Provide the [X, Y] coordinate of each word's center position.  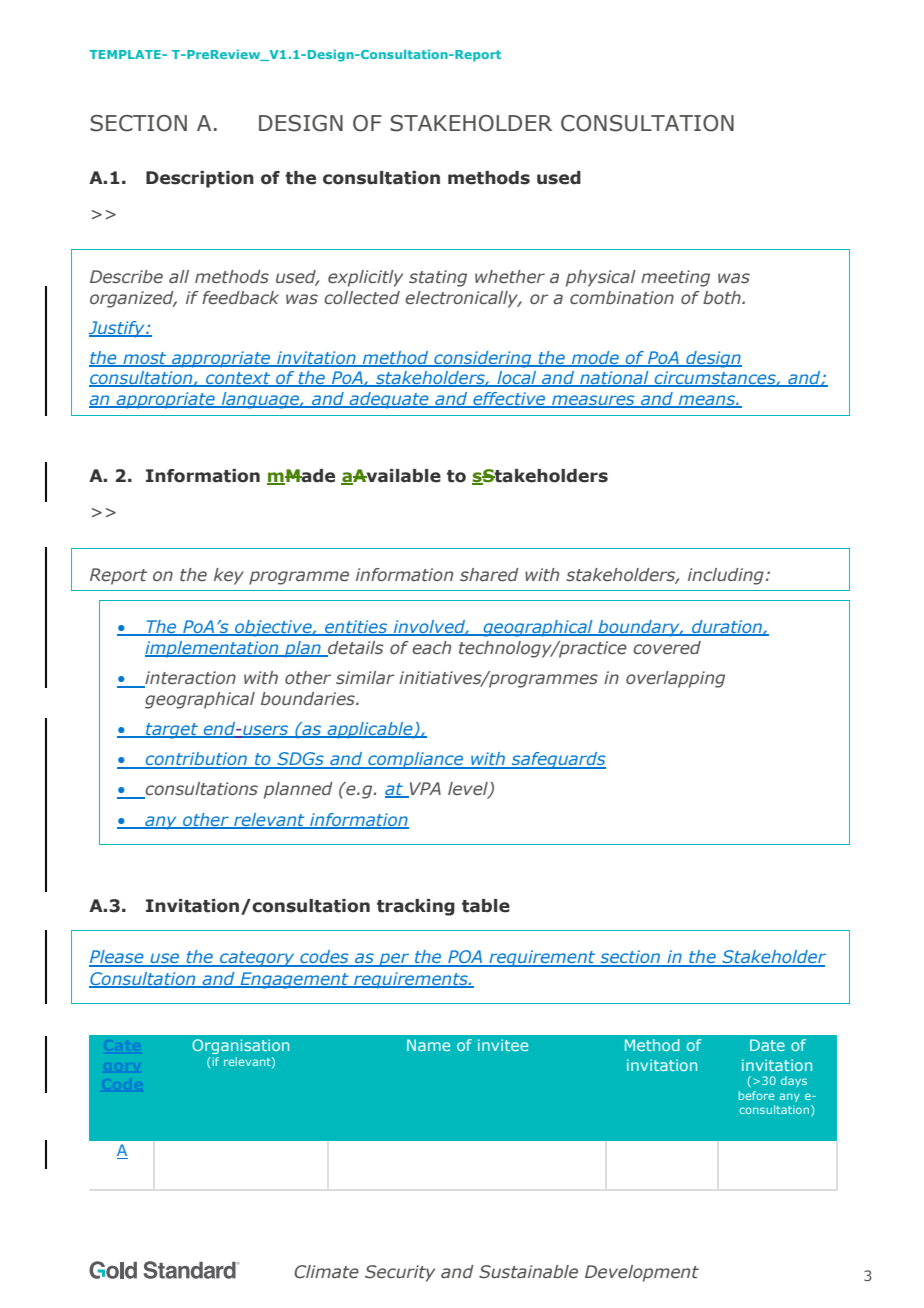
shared [489, 575]
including [726, 576]
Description [200, 179]
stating [438, 278]
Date [767, 1045]
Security [400, 1273]
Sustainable [528, 1272]
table [486, 906]
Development [642, 1273]
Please [117, 958]
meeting [675, 278]
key [229, 576]
